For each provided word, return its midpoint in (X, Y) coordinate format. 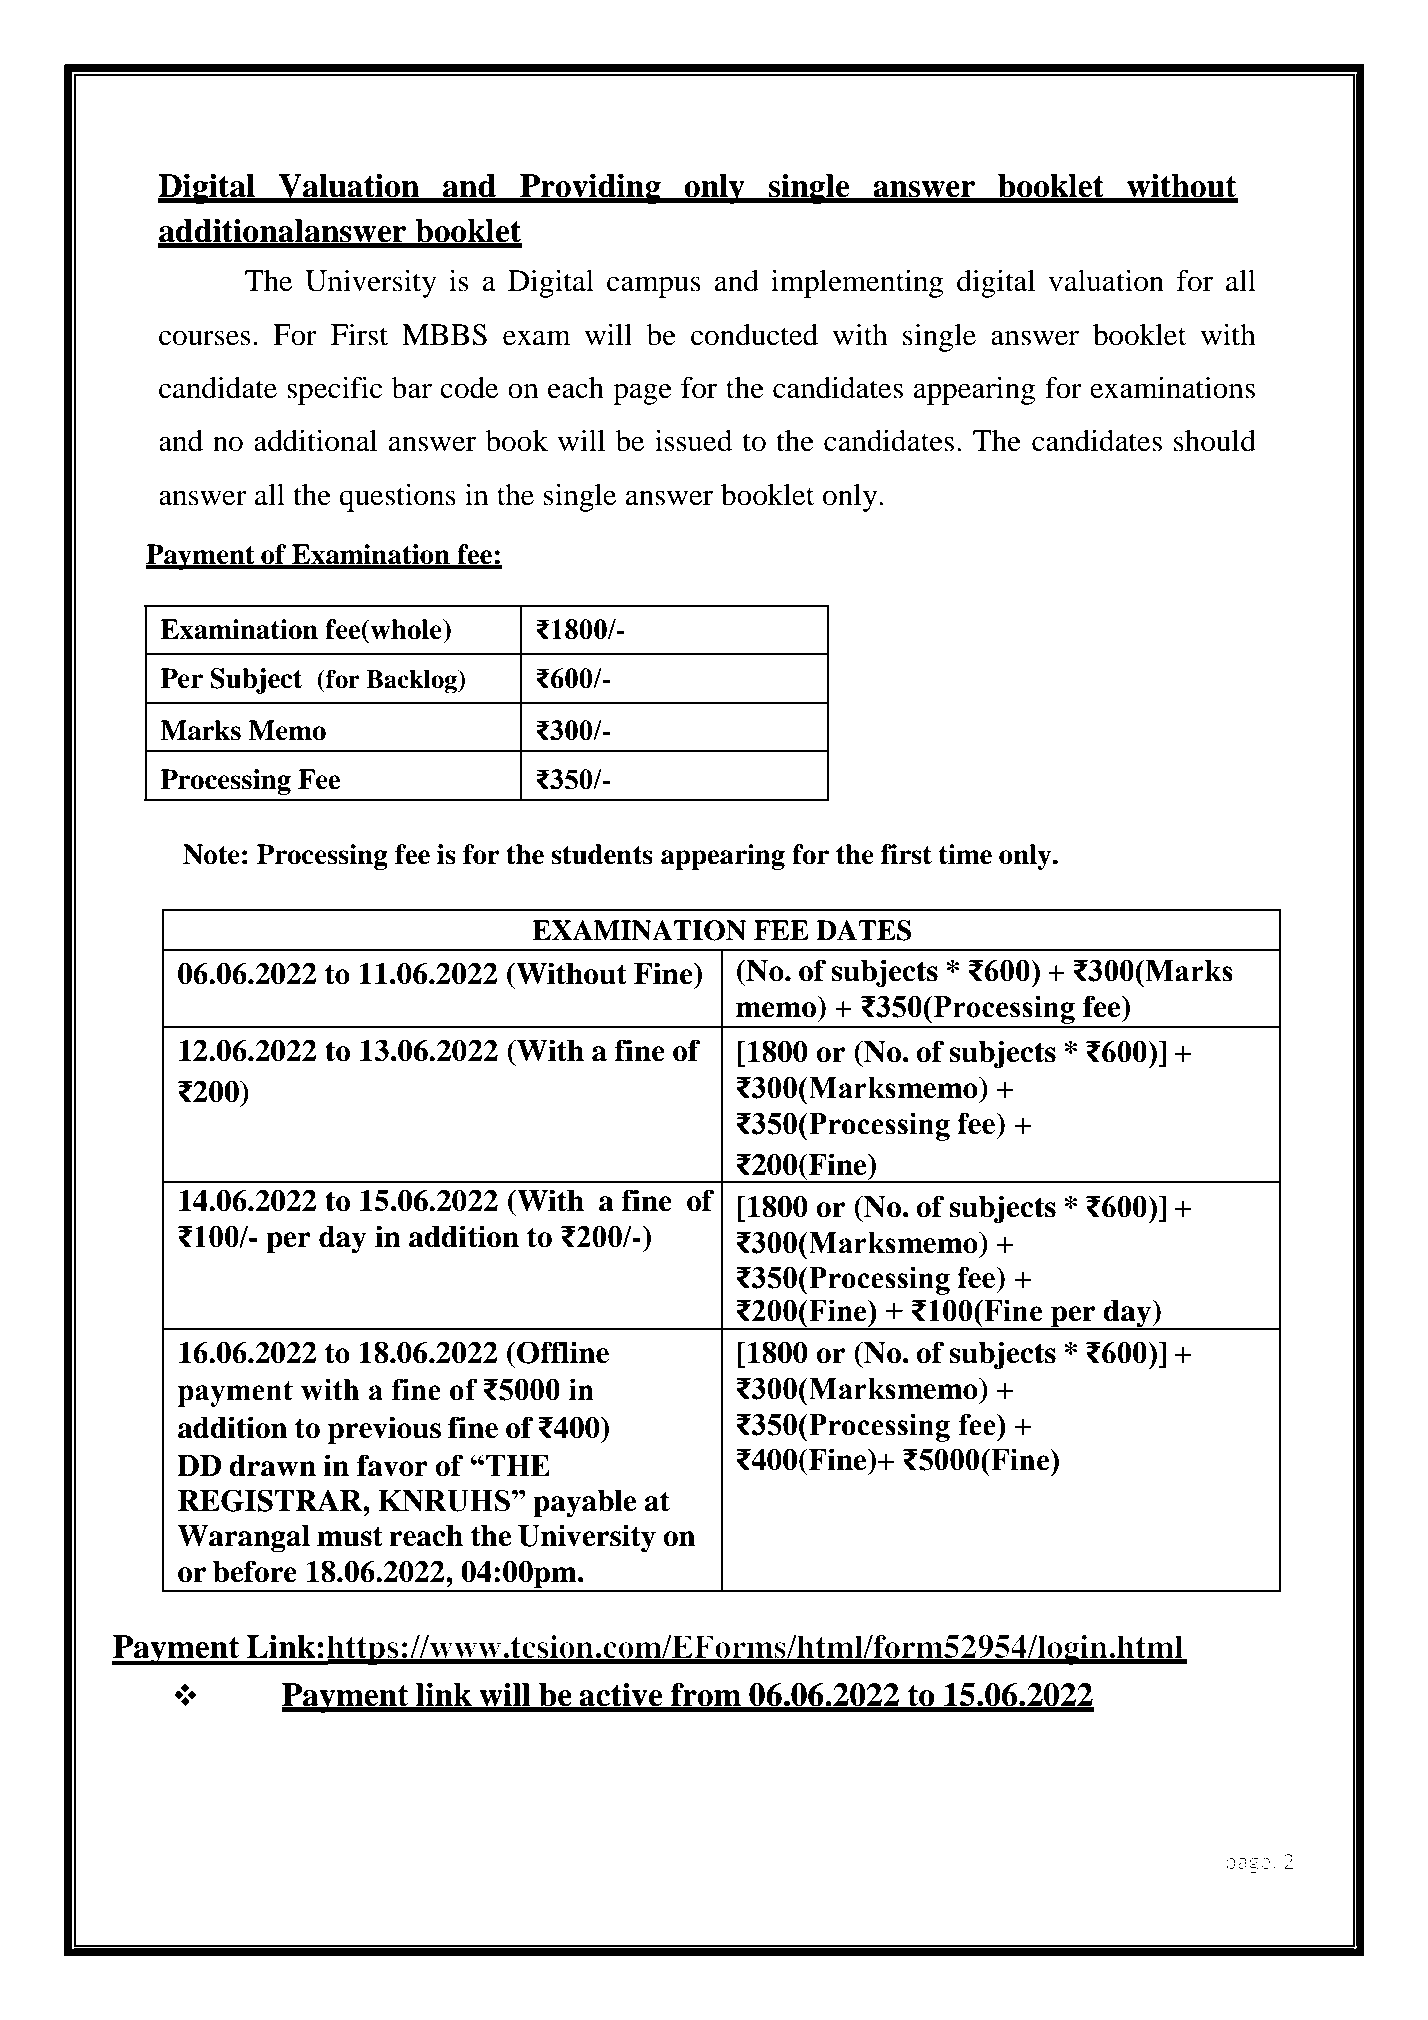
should (1215, 441)
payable (584, 1504)
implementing (857, 284)
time (965, 854)
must (350, 1536)
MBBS (444, 335)
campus (654, 287)
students (602, 854)
